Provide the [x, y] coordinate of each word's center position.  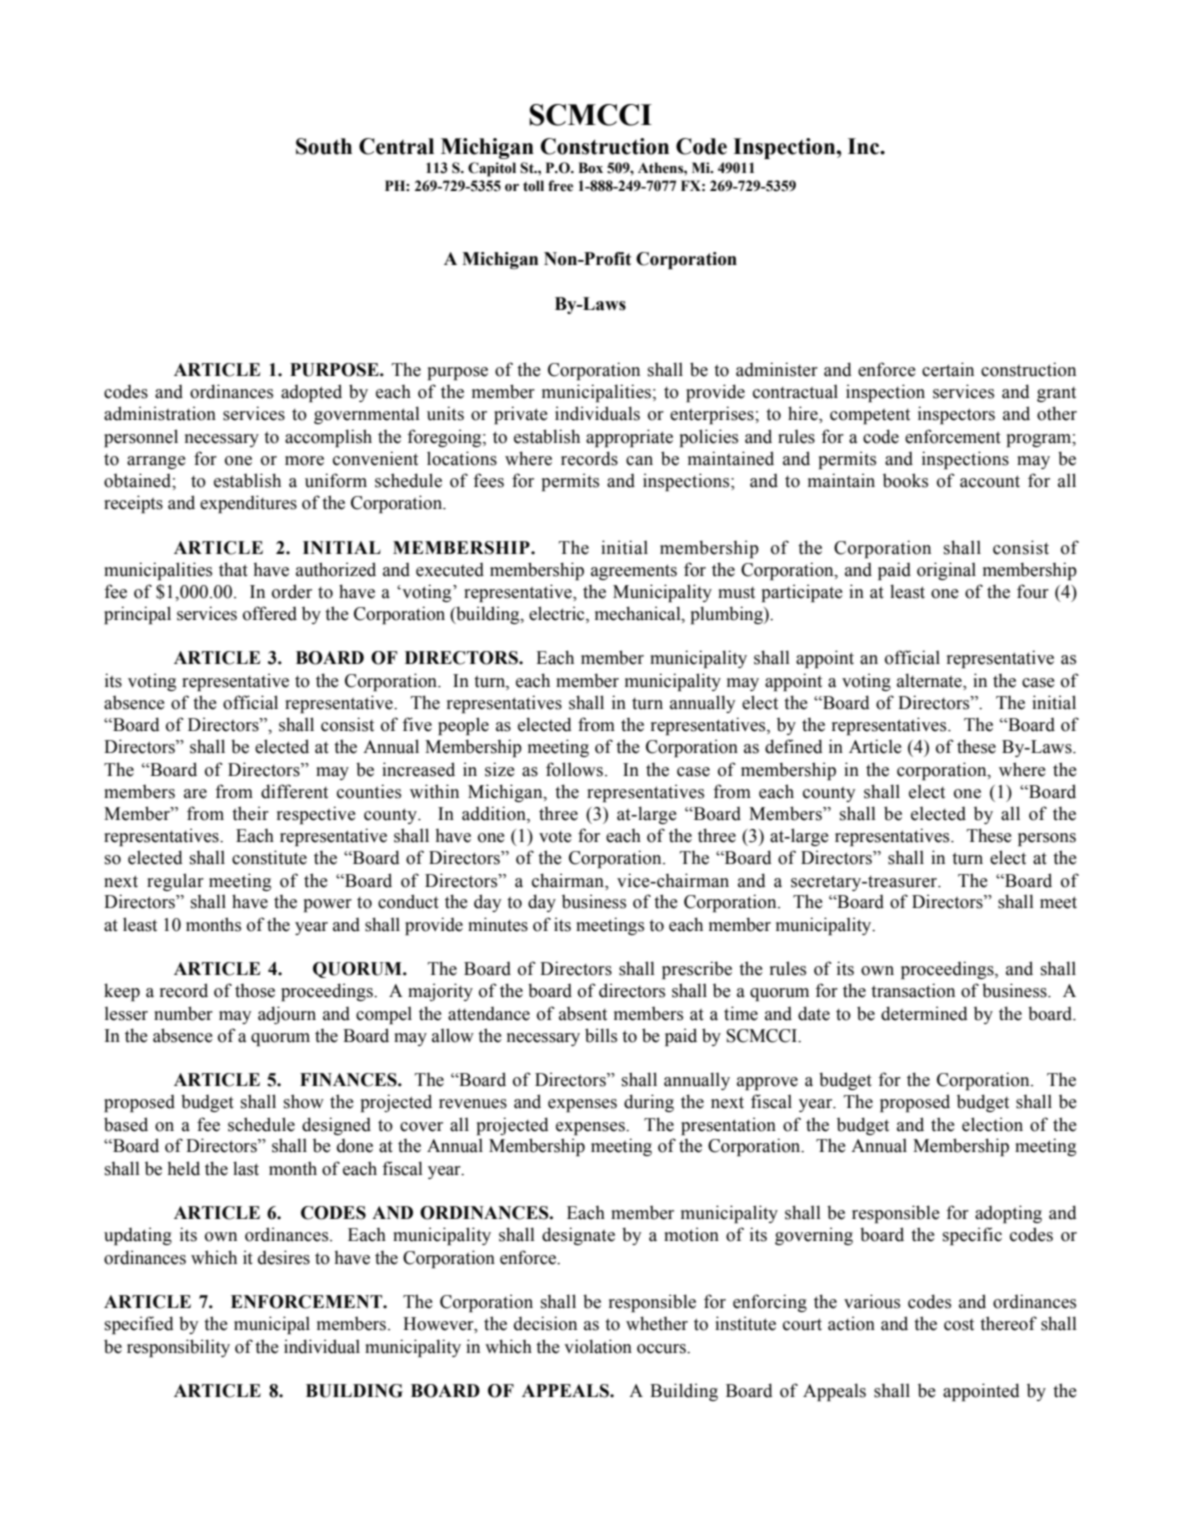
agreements [634, 572]
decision [545, 1323]
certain [948, 369]
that [233, 569]
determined [924, 1013]
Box [590, 168]
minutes [498, 924]
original [946, 571]
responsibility [178, 1348]
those [255, 990]
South [324, 146]
